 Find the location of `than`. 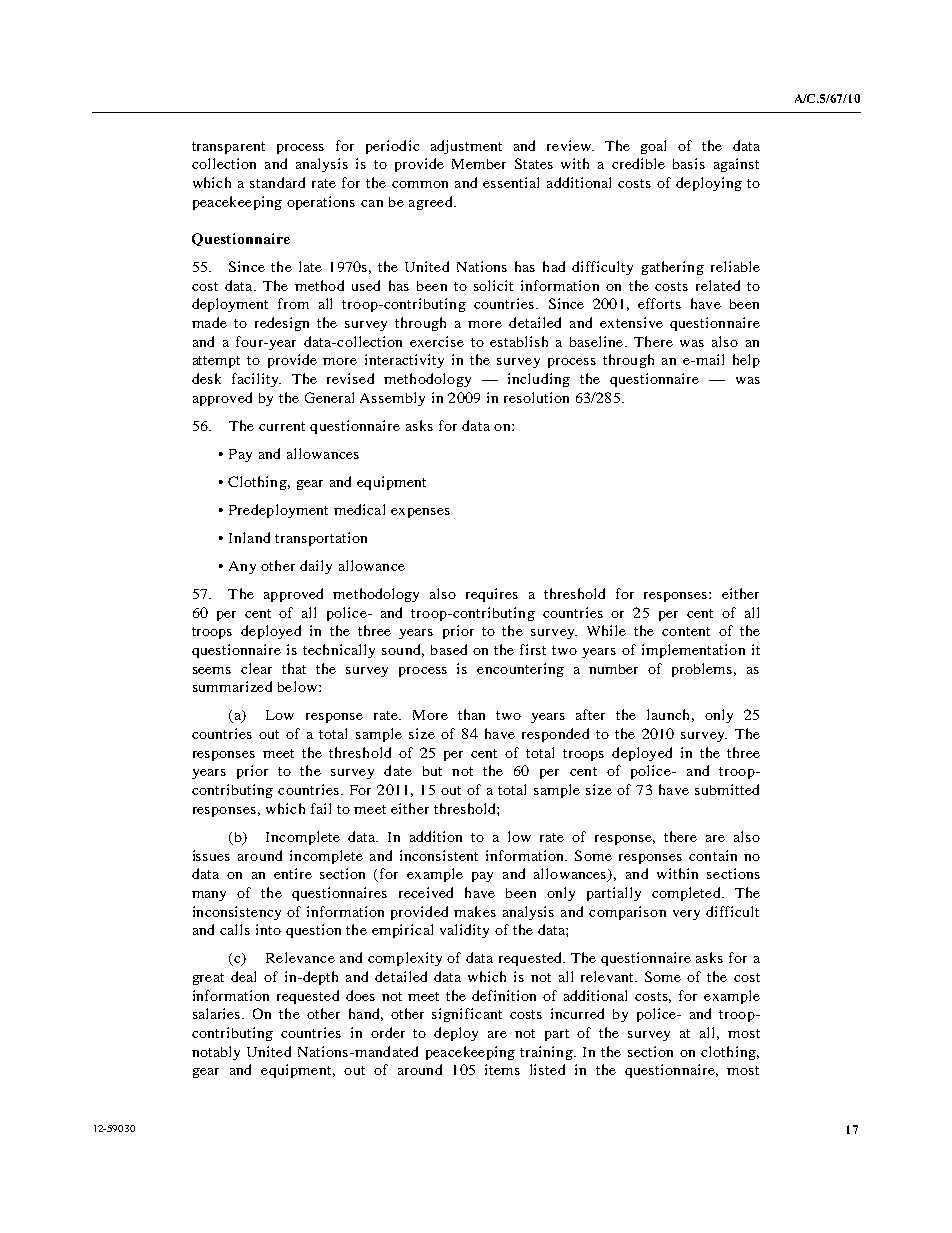

than is located at coordinates (471, 714).
